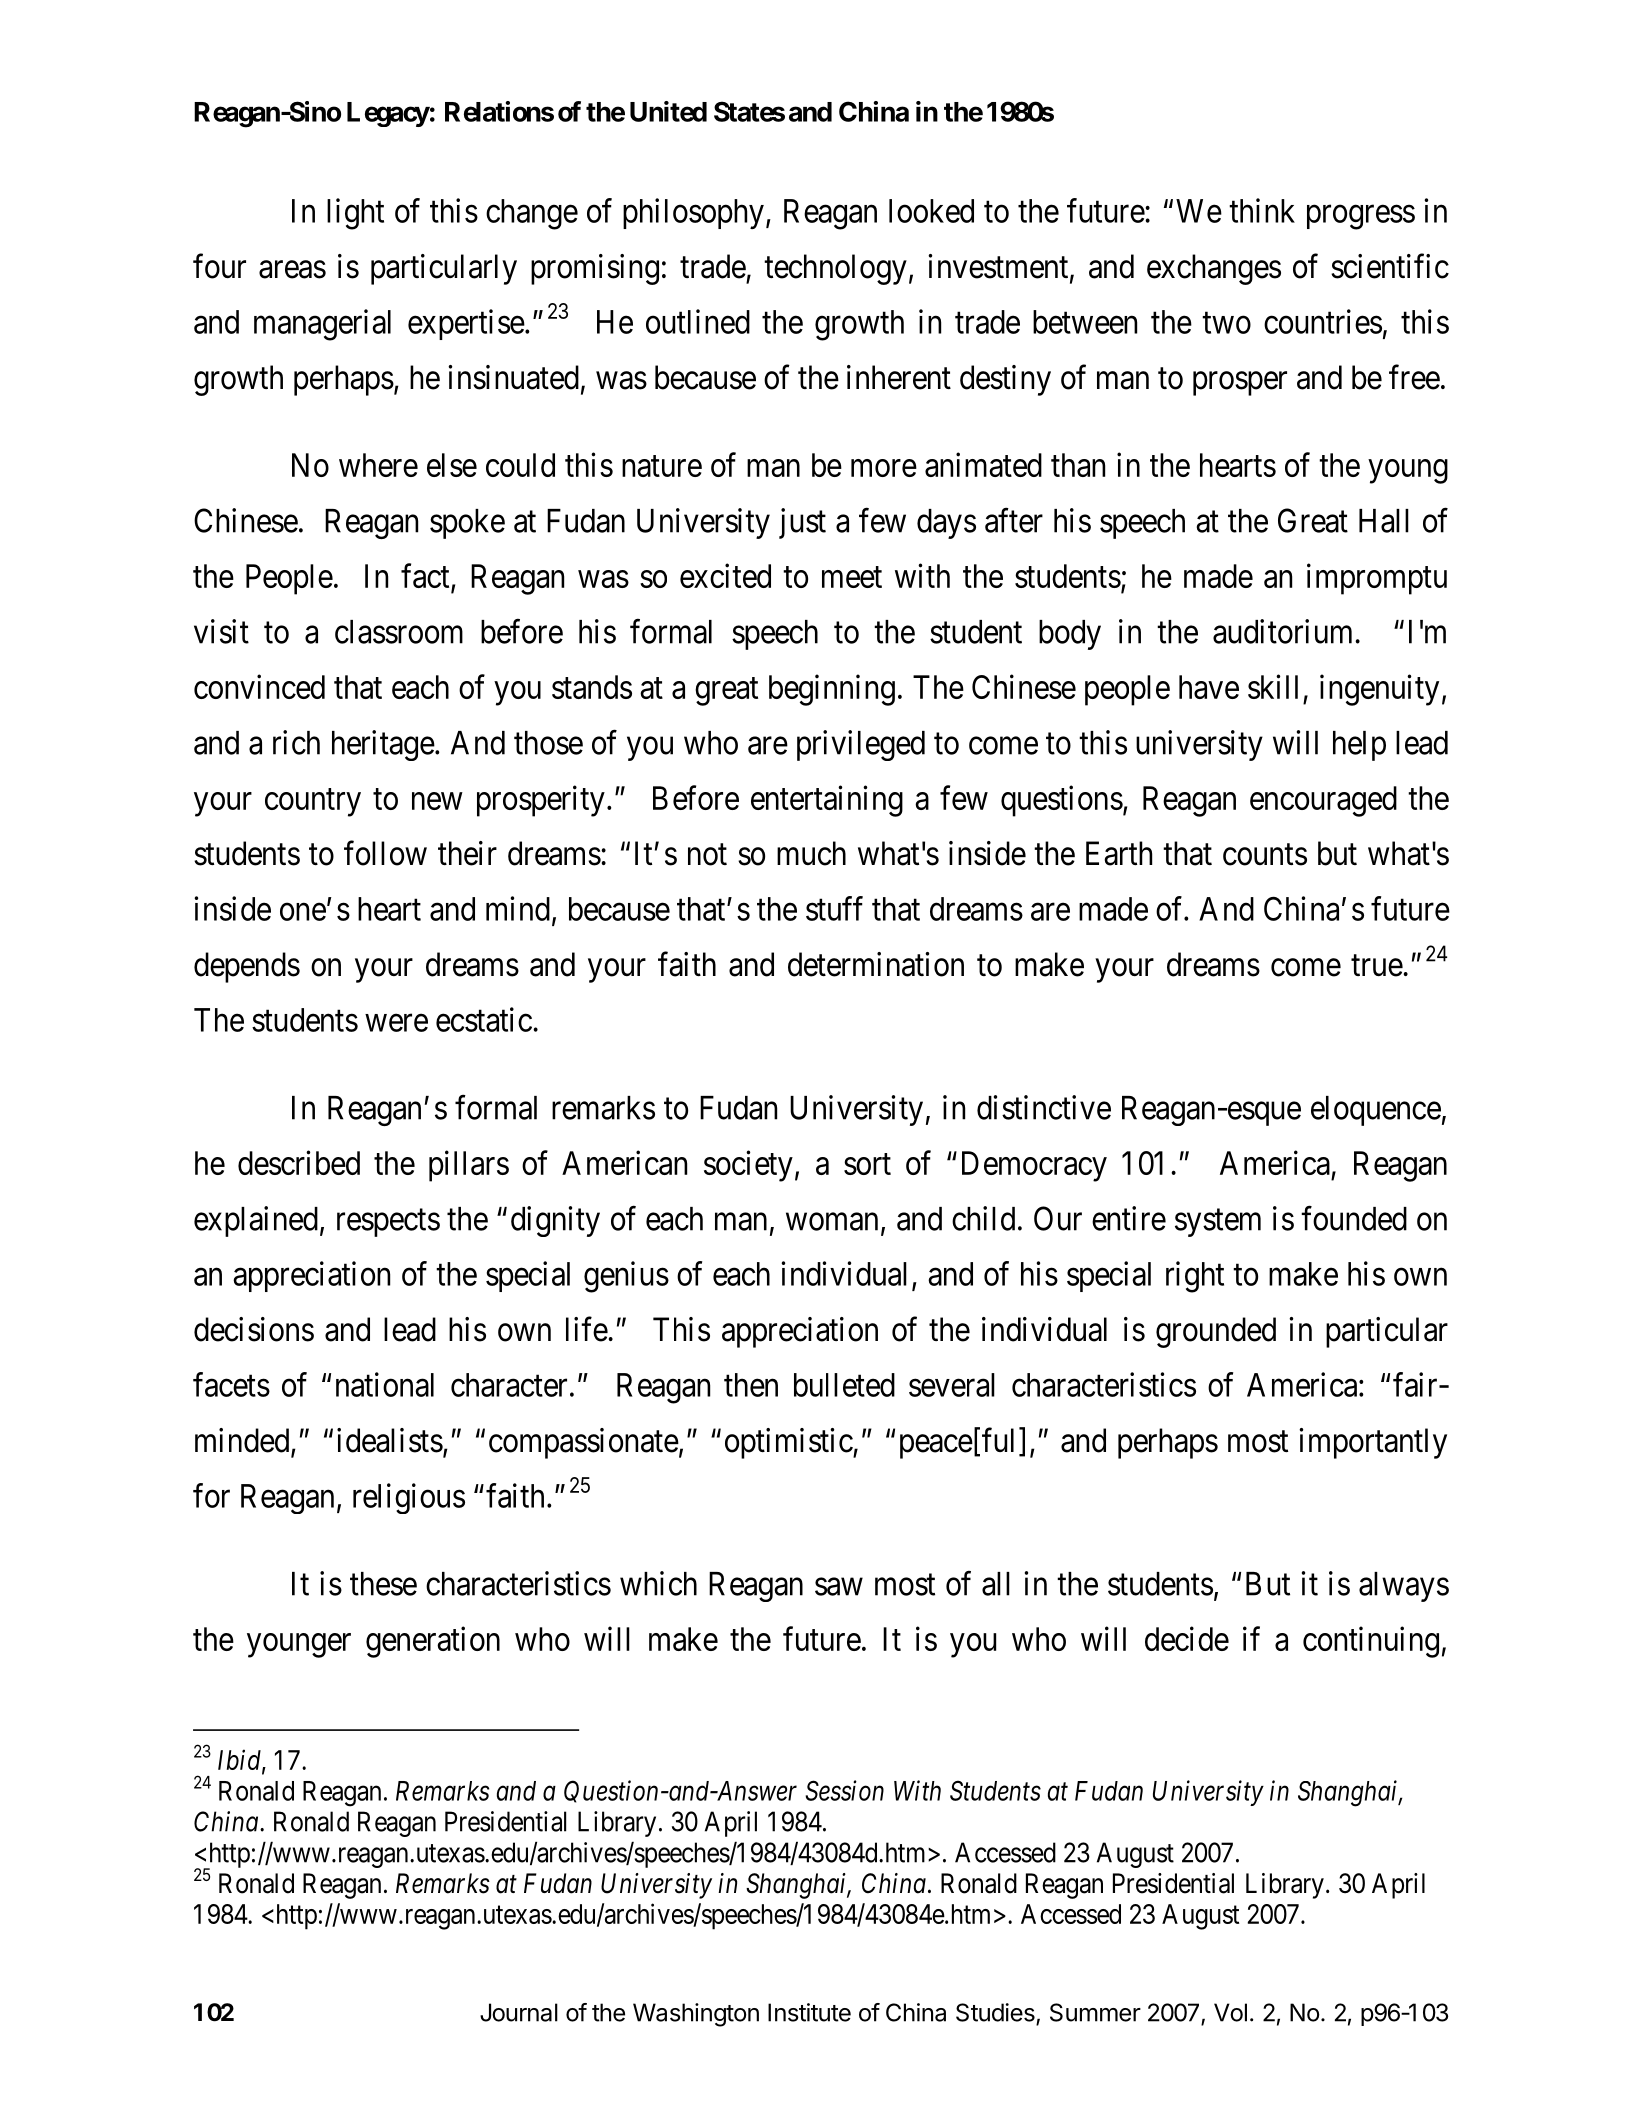 This screenshot has width=1641, height=2123. I want to click on national, so click(385, 1384).
